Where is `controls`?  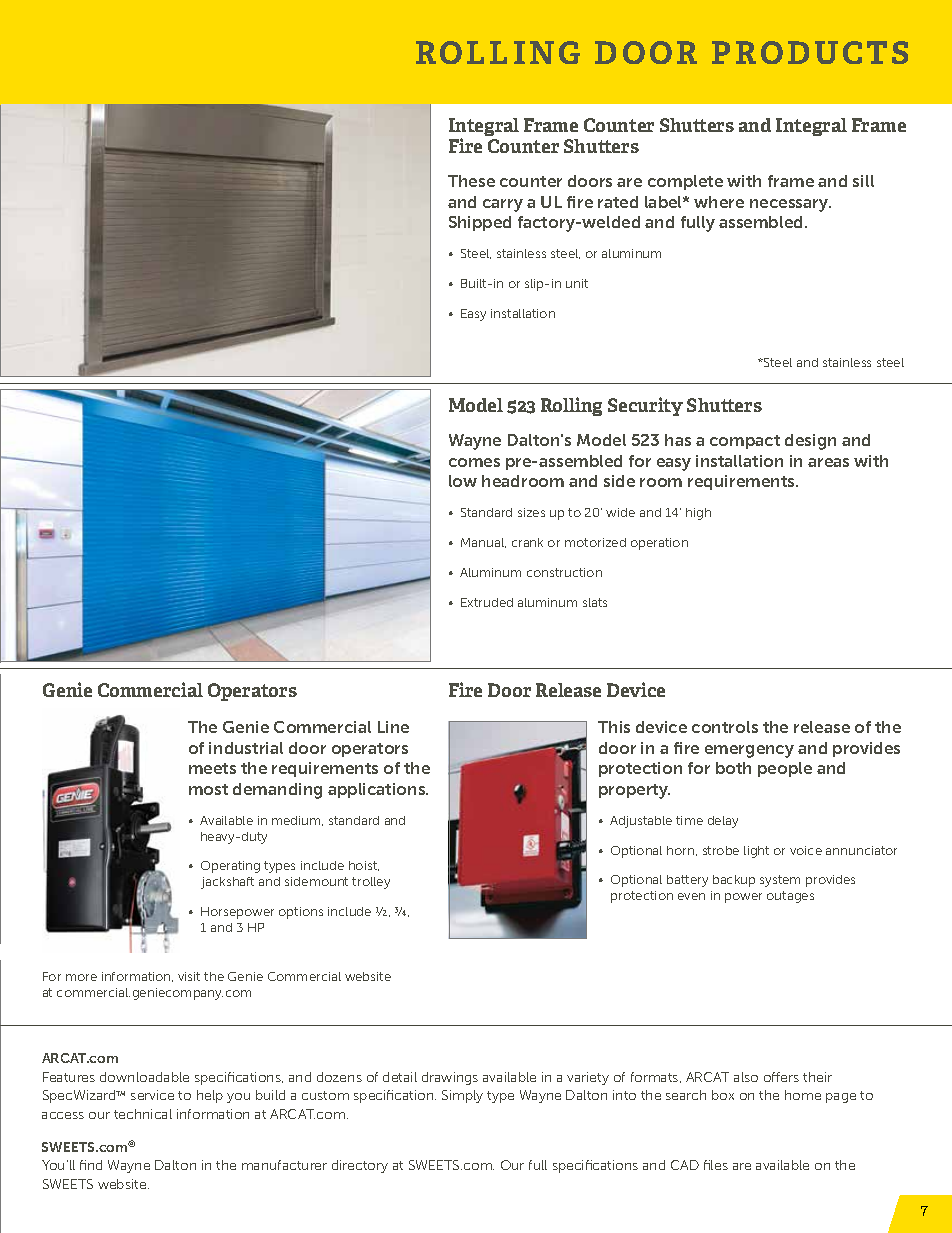 controls is located at coordinates (725, 727).
